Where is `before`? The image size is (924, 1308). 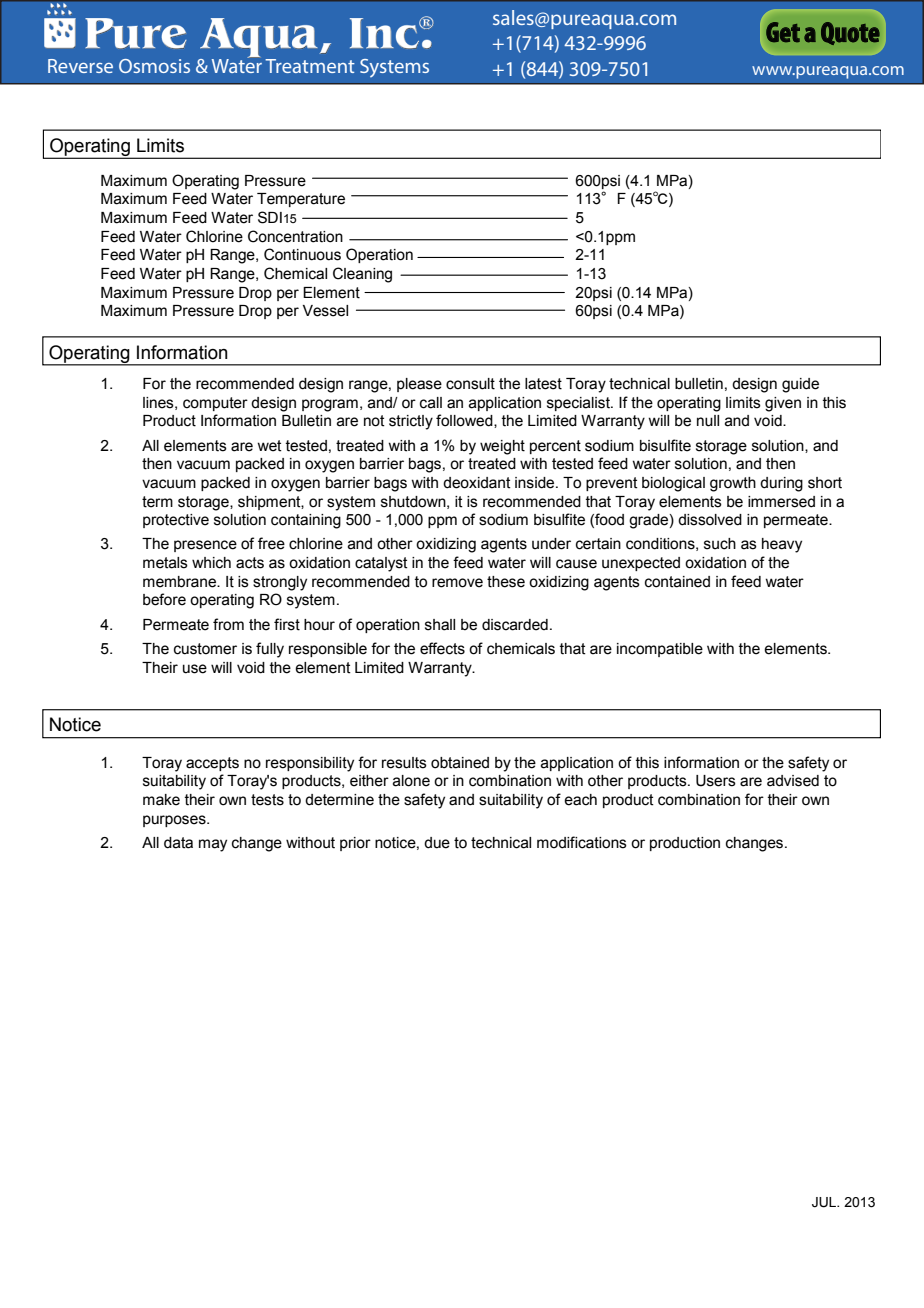
before is located at coordinates (164, 599).
